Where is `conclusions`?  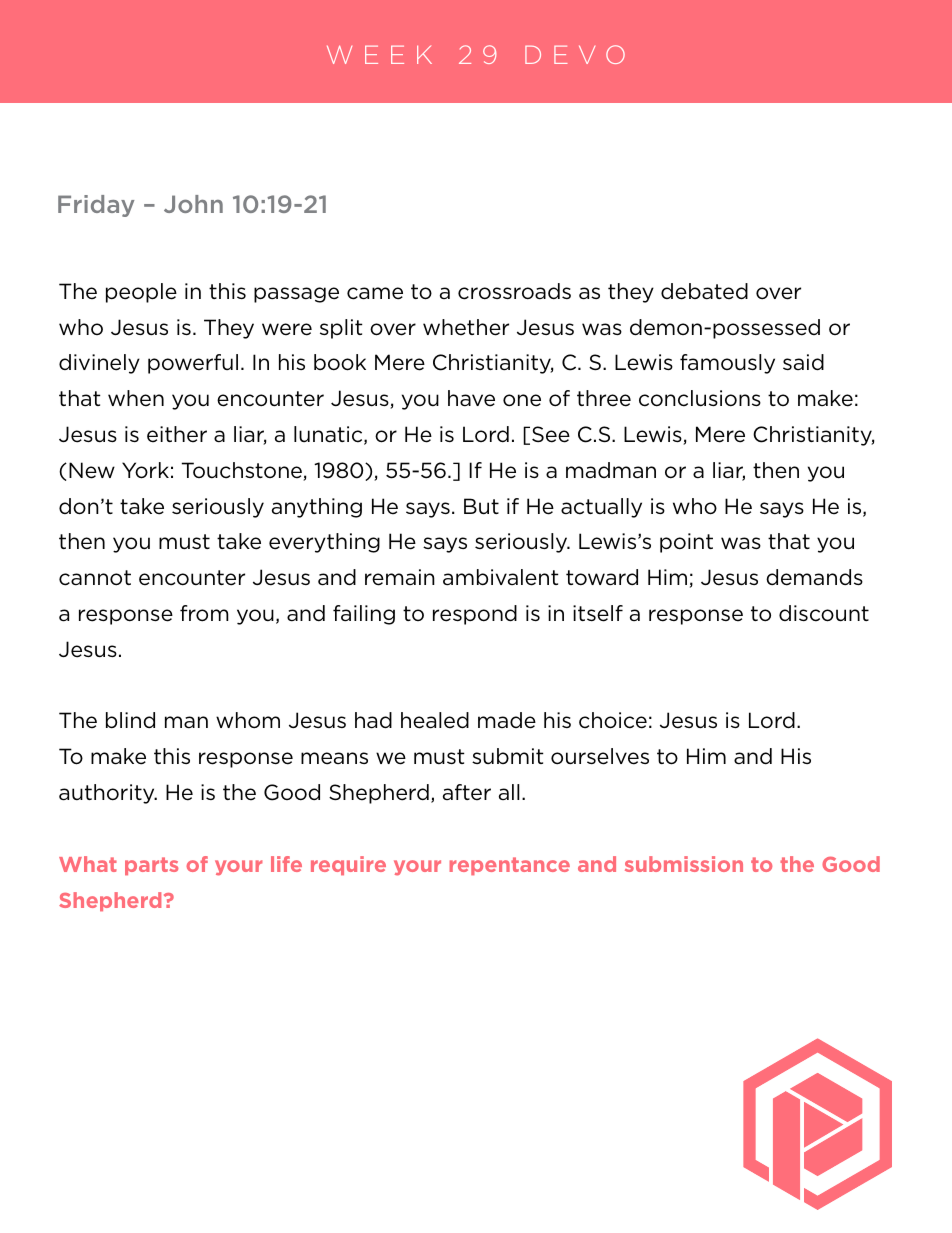 conclusions is located at coordinates (700, 398).
